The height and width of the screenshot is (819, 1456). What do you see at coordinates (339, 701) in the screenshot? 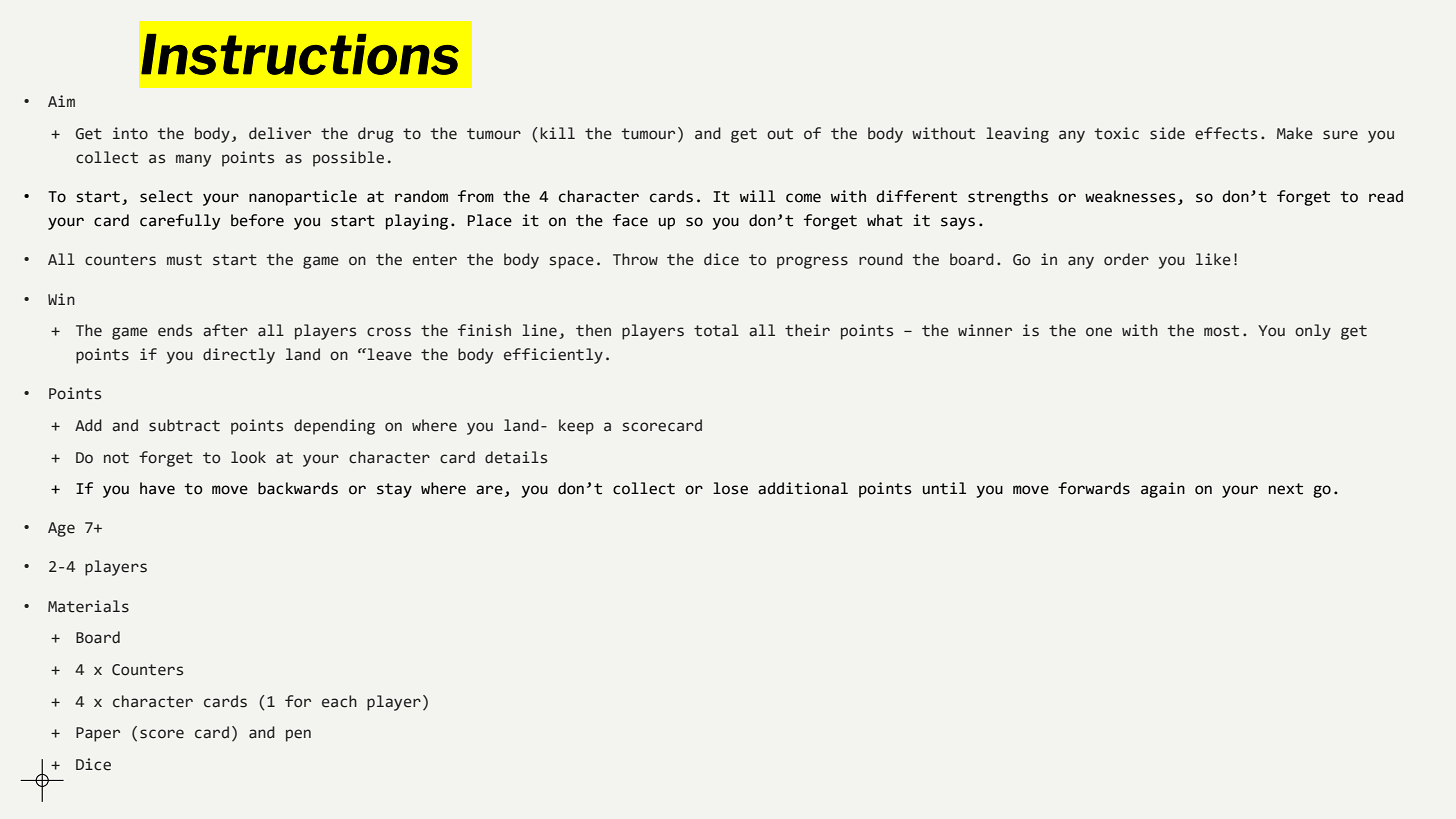
I see `each` at bounding box center [339, 701].
